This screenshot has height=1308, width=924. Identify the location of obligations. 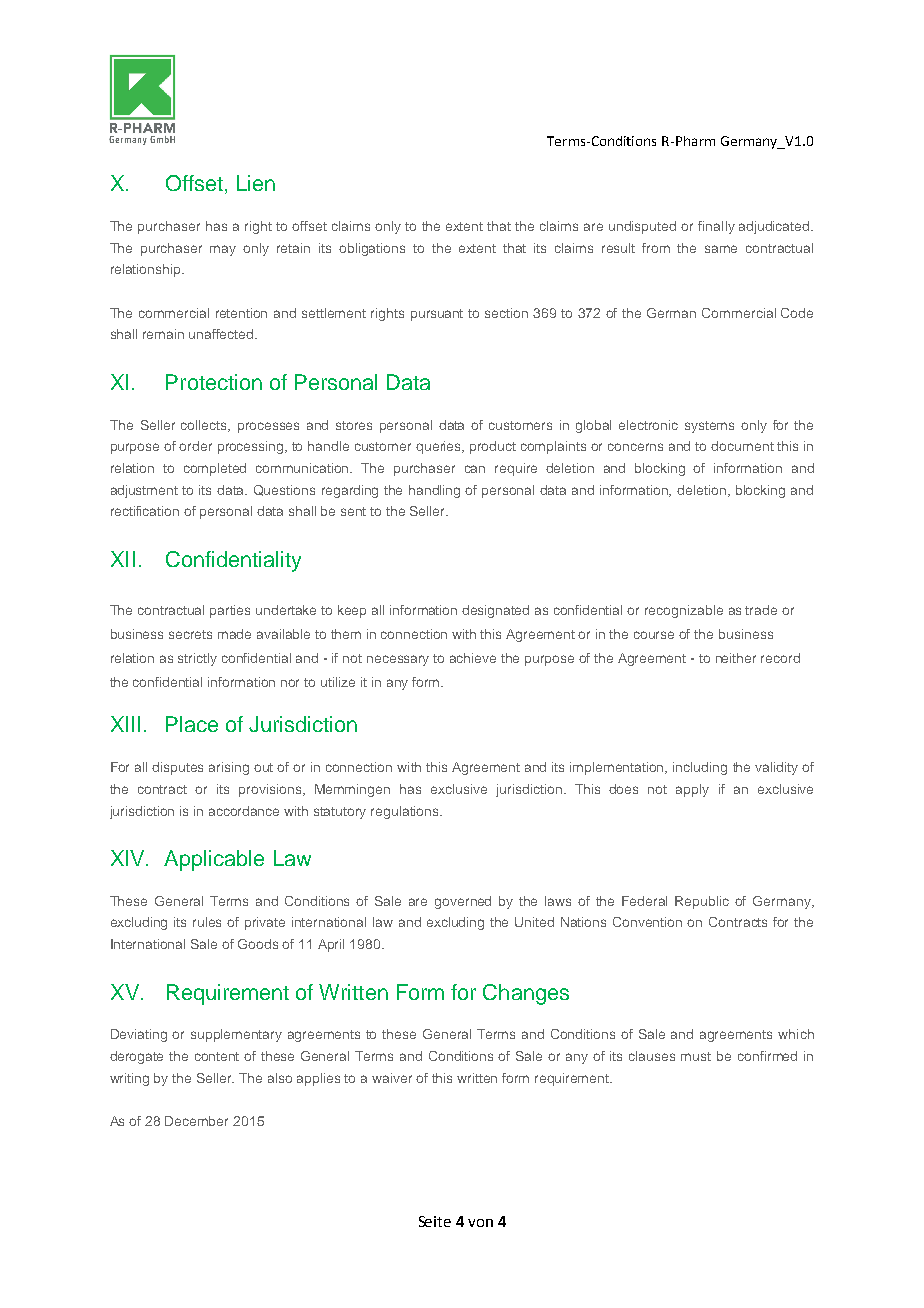
(372, 249).
